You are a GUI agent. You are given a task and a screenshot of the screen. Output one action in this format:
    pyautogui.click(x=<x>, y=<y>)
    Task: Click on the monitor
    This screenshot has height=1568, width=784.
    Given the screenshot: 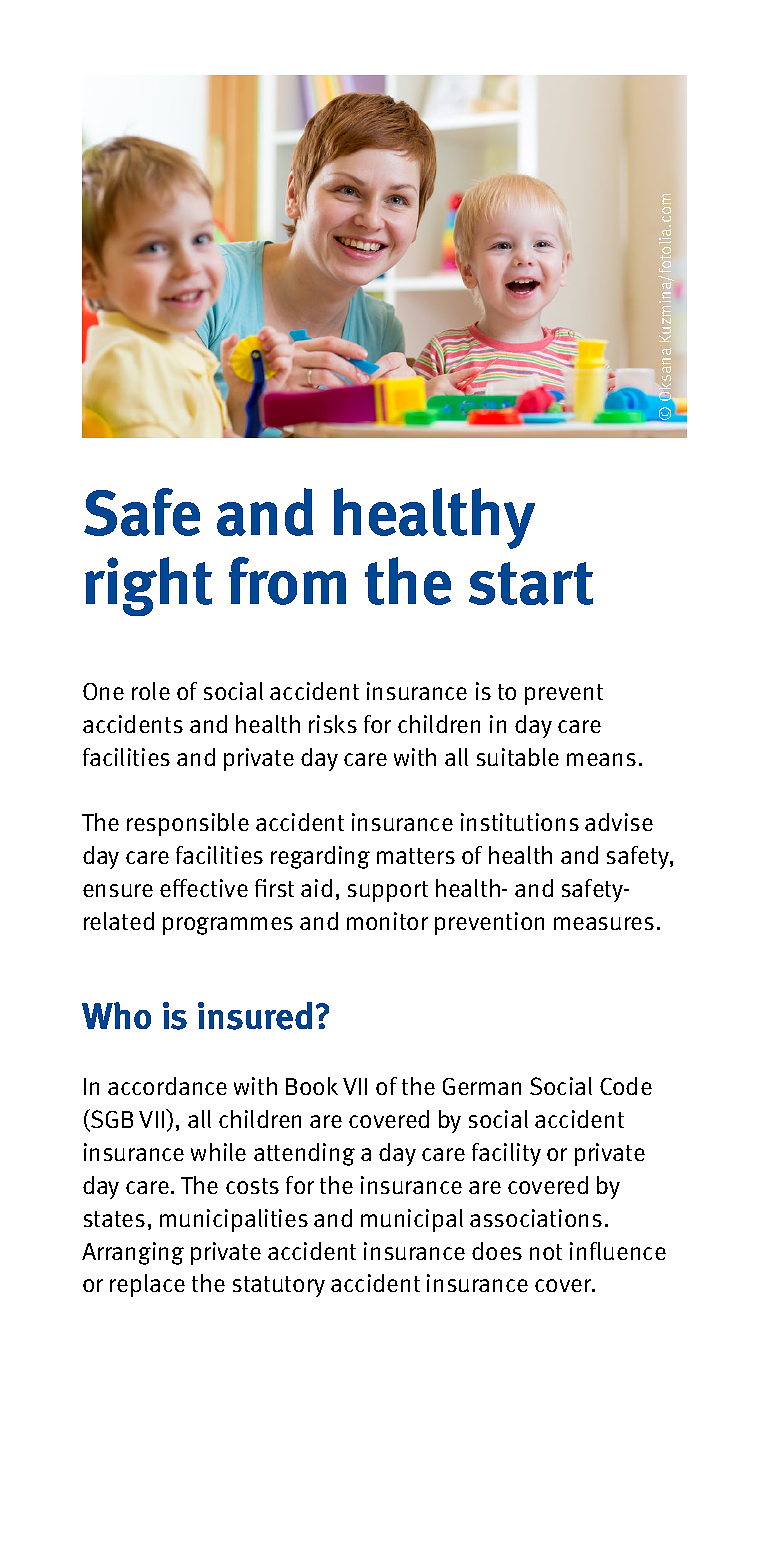 What is the action you would take?
    pyautogui.click(x=387, y=921)
